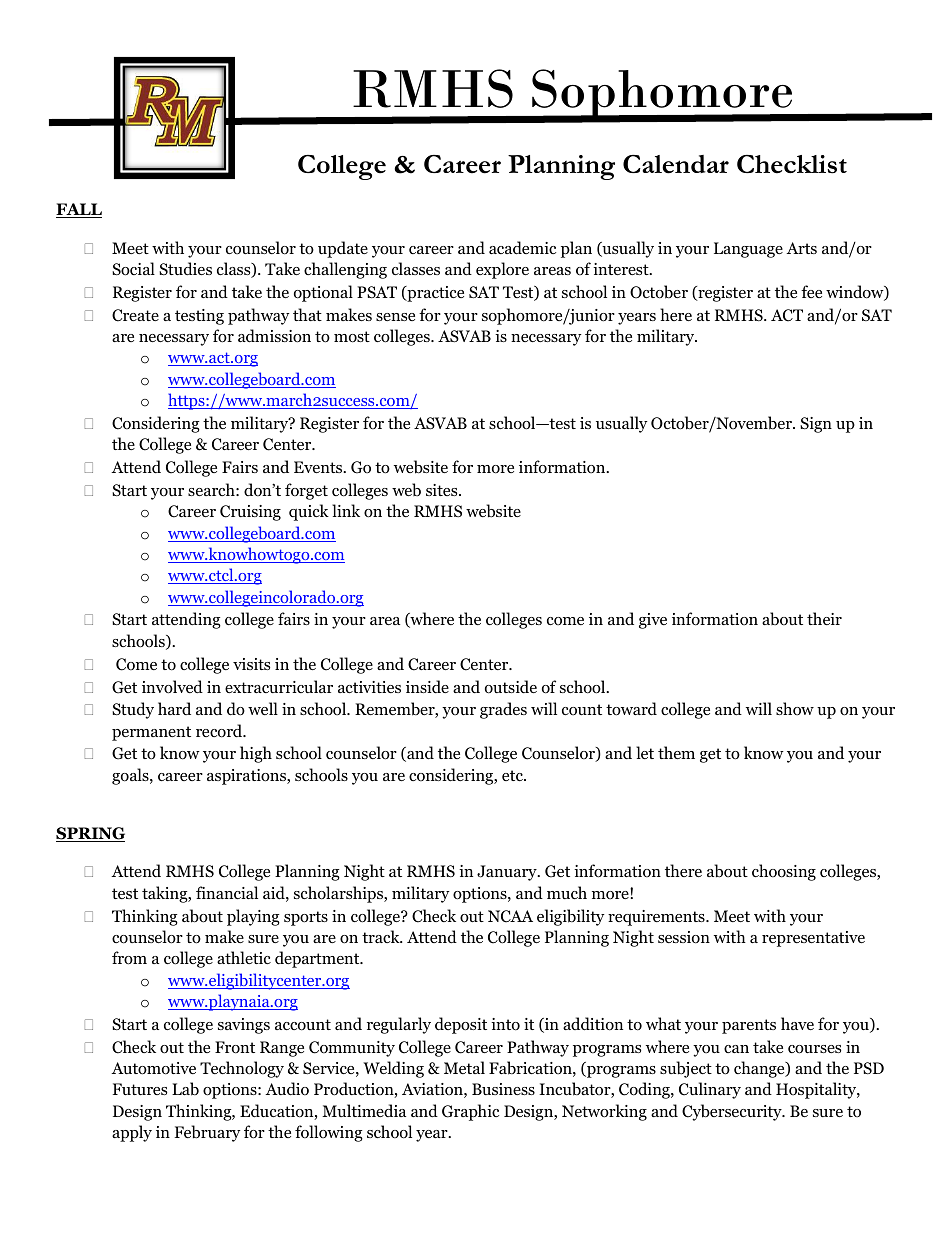 This document has width=952, height=1233. I want to click on Graphic, so click(470, 1112).
